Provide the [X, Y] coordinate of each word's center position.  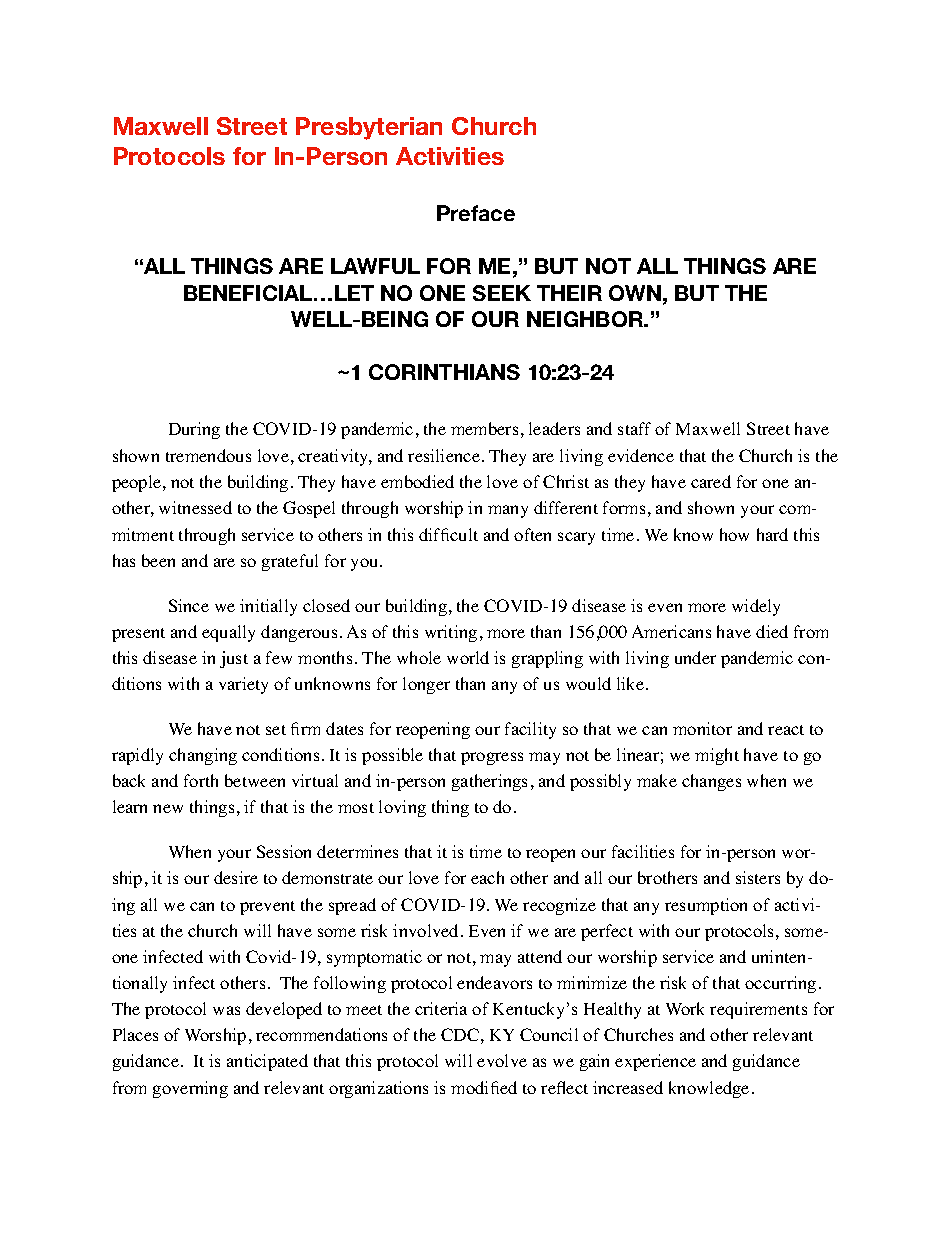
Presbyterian [369, 128]
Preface [476, 213]
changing [203, 756]
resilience [444, 455]
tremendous [208, 455]
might [717, 756]
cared [711, 481]
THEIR [569, 293]
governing [190, 1089]
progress [492, 758]
